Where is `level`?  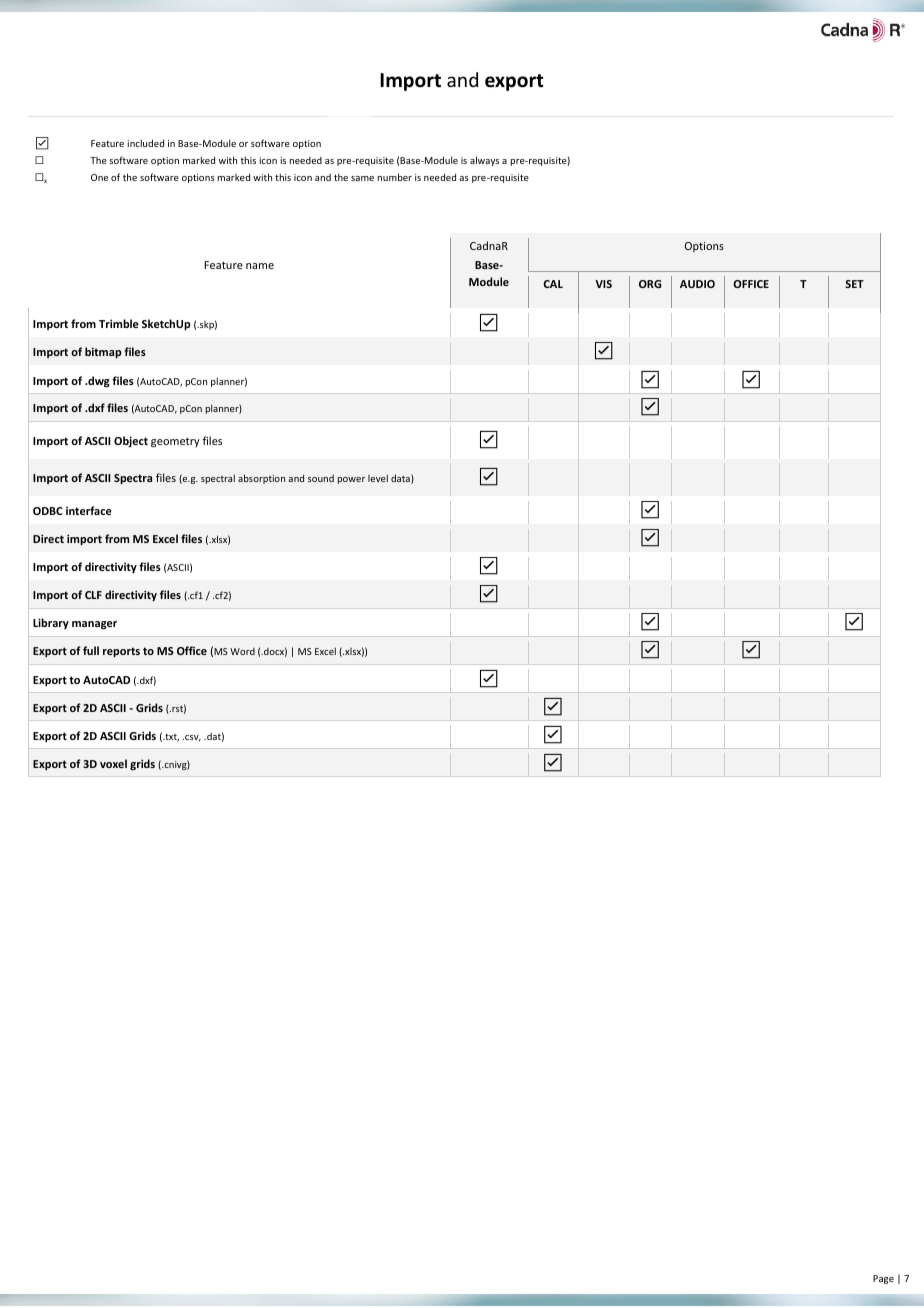
level is located at coordinates (378, 478).
